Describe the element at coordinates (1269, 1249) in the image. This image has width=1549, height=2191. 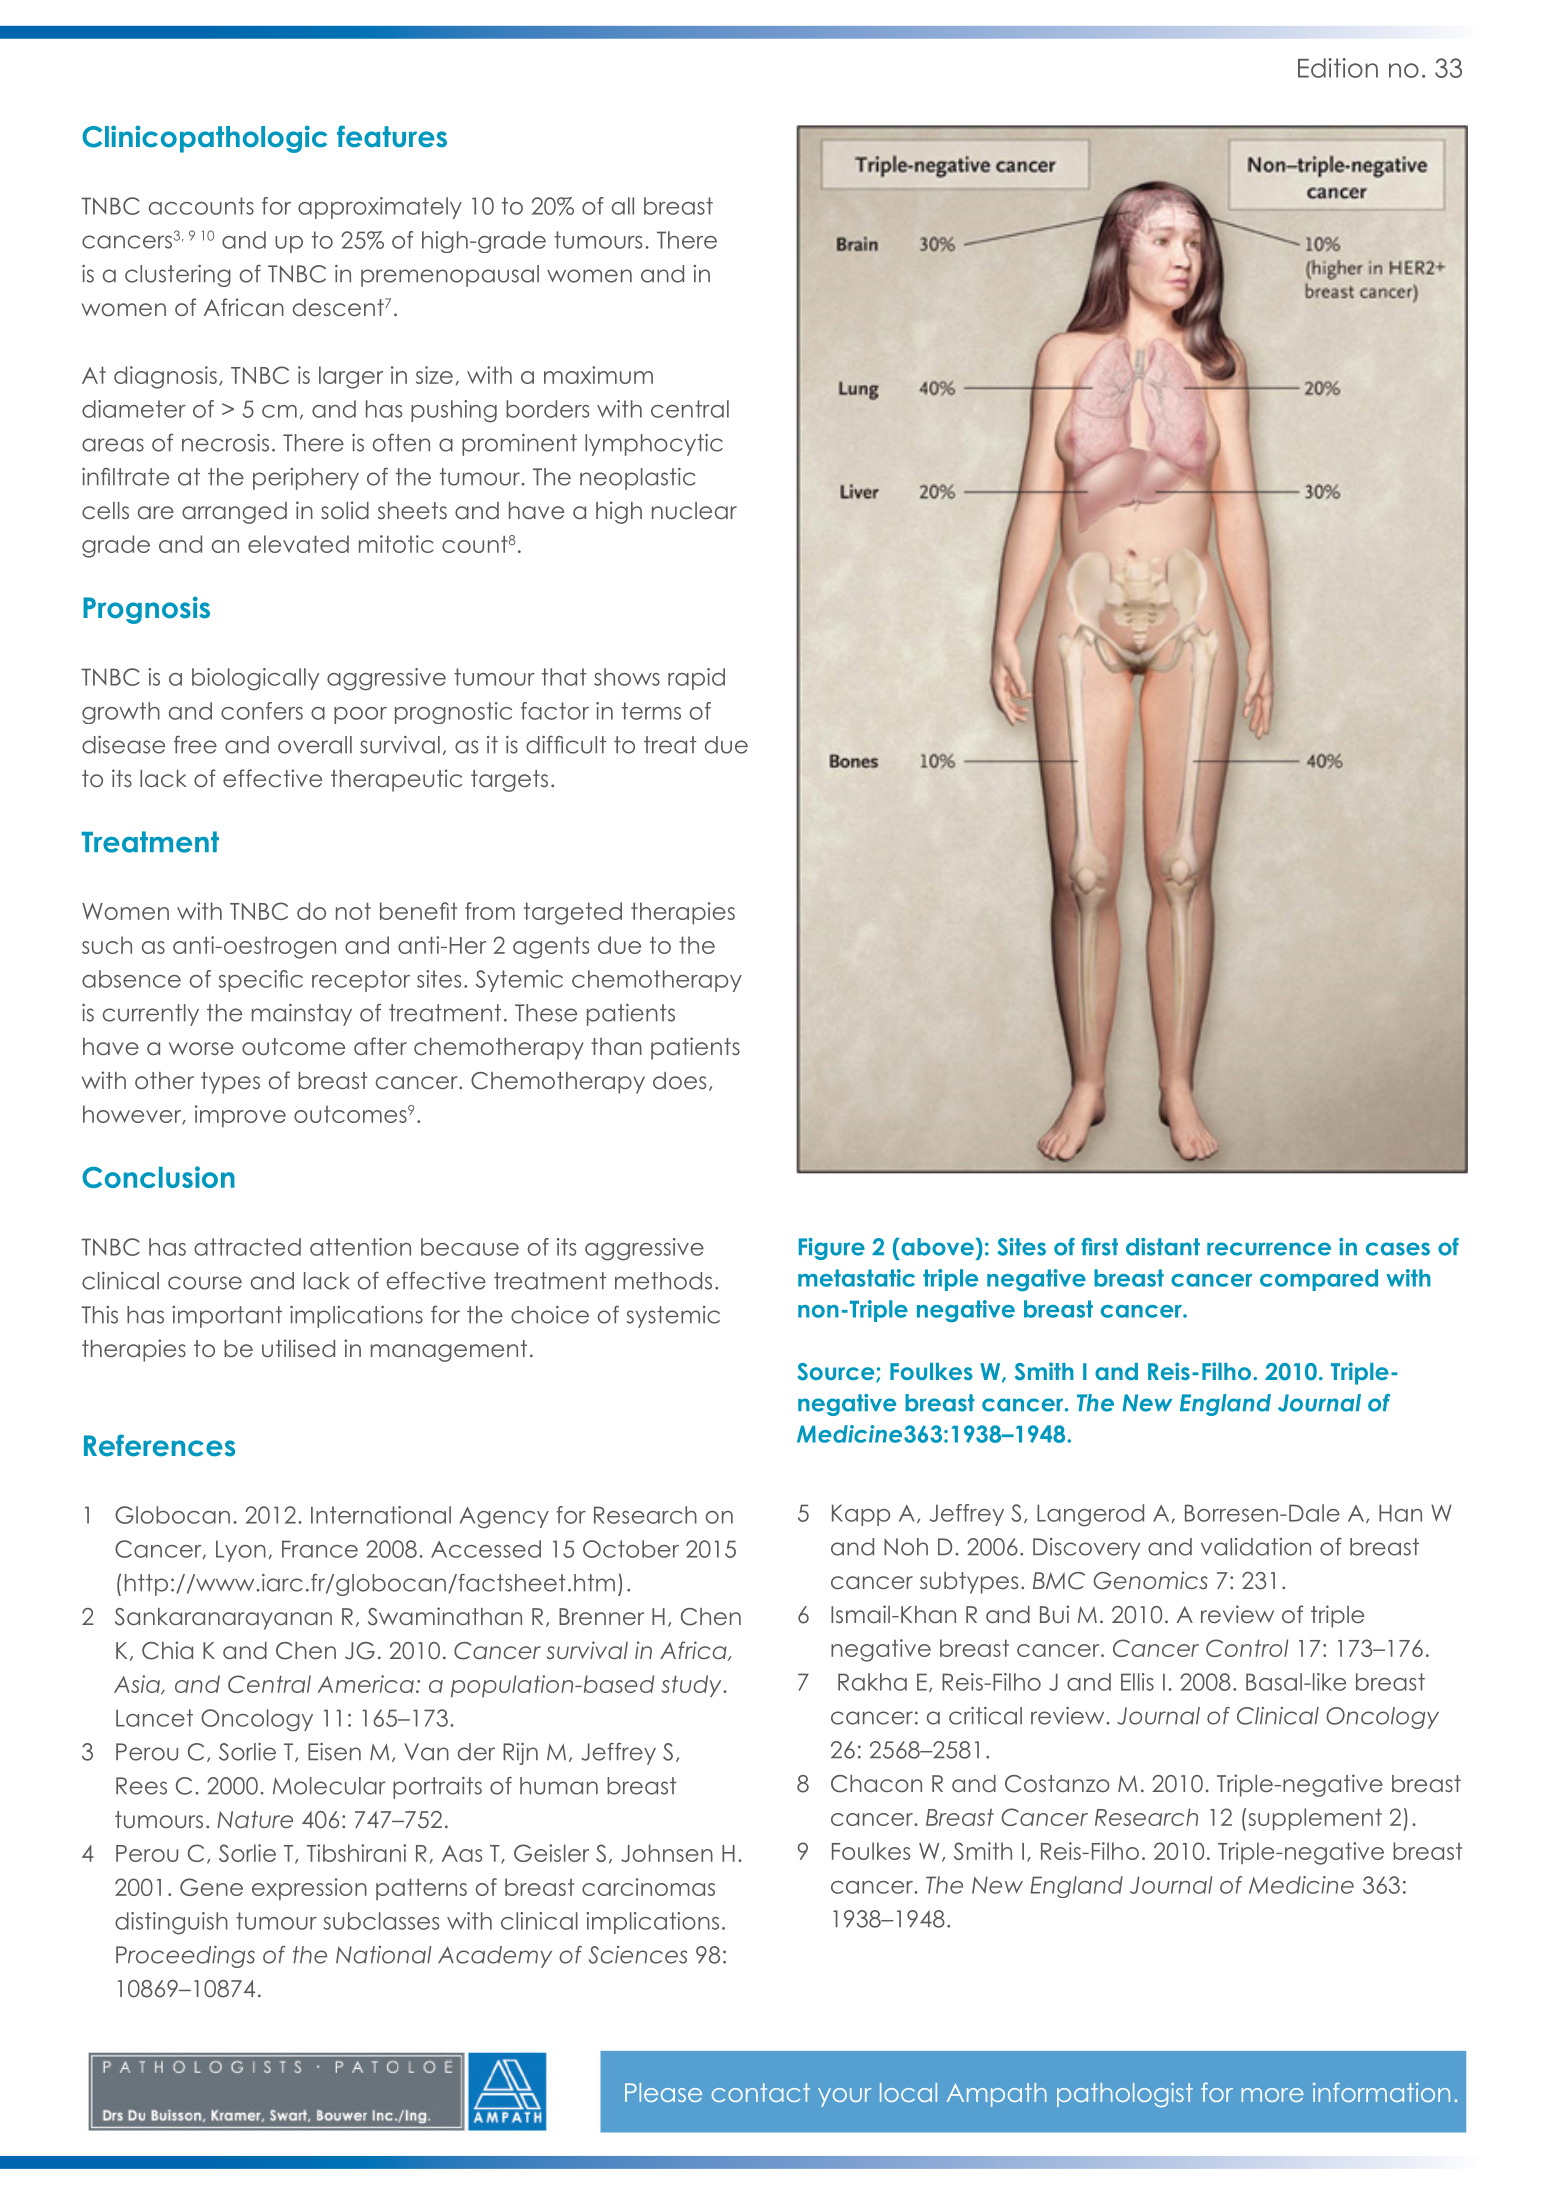
I see `recurrence` at that location.
